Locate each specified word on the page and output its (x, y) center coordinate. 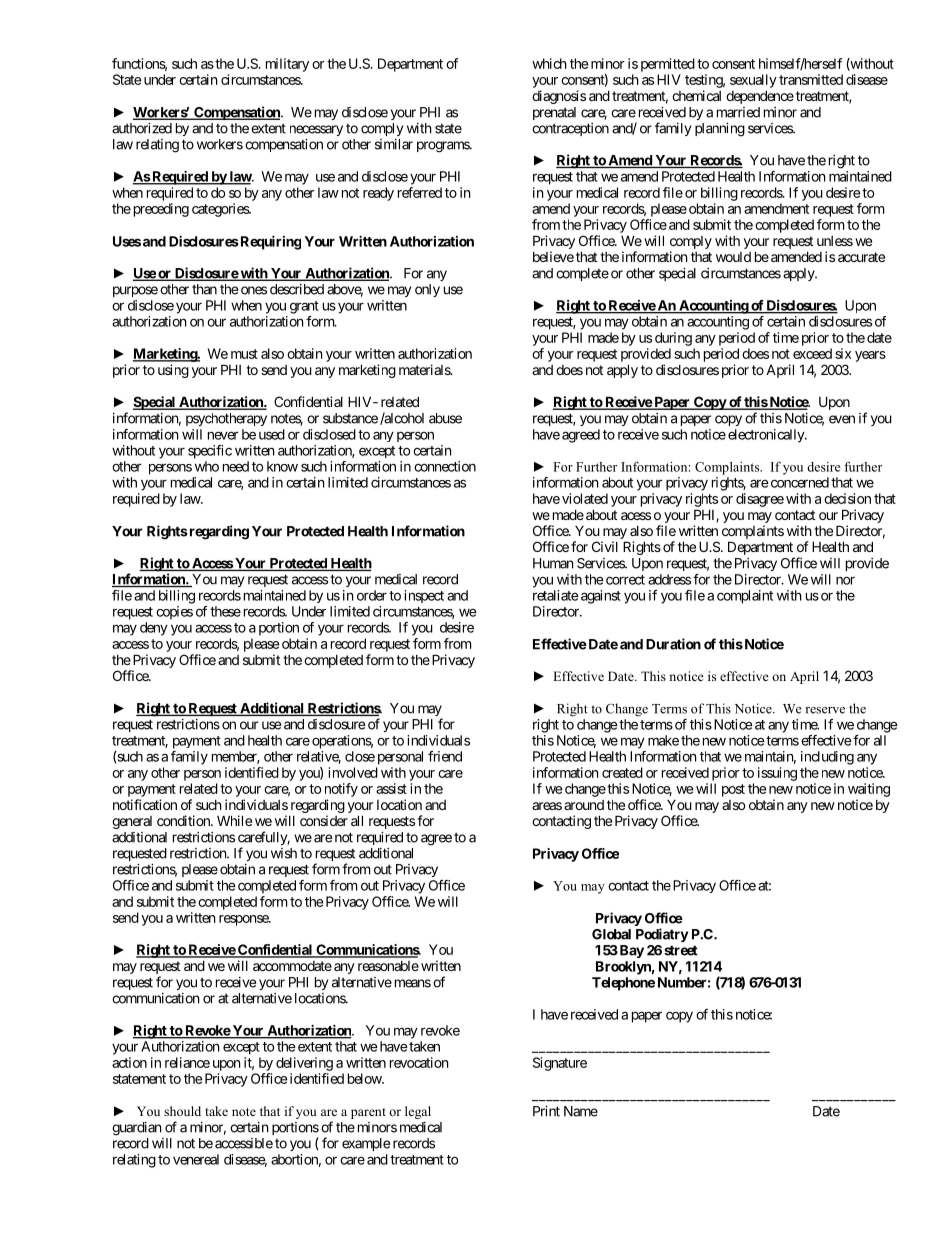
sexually (753, 81)
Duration (673, 644)
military (287, 65)
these (225, 611)
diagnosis (559, 97)
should (182, 1111)
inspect (424, 596)
